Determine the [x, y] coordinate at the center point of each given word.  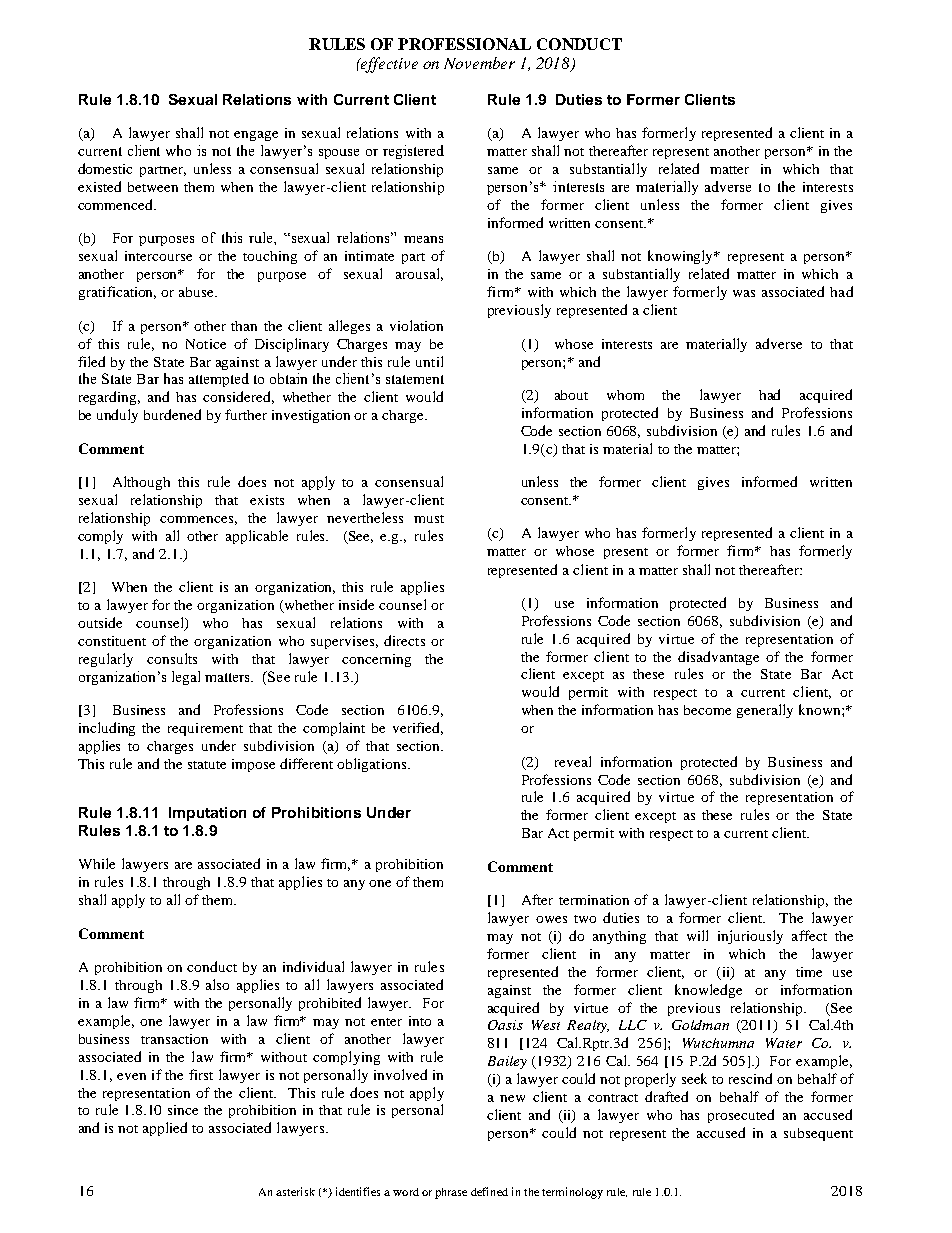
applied [165, 1129]
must [429, 519]
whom [625, 395]
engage [256, 136]
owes [551, 919]
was [744, 293]
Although [141, 483]
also [217, 984]
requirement [205, 729]
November [479, 63]
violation [416, 325]
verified [418, 728]
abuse [197, 292]
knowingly [682, 257]
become [707, 710]
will [697, 935]
